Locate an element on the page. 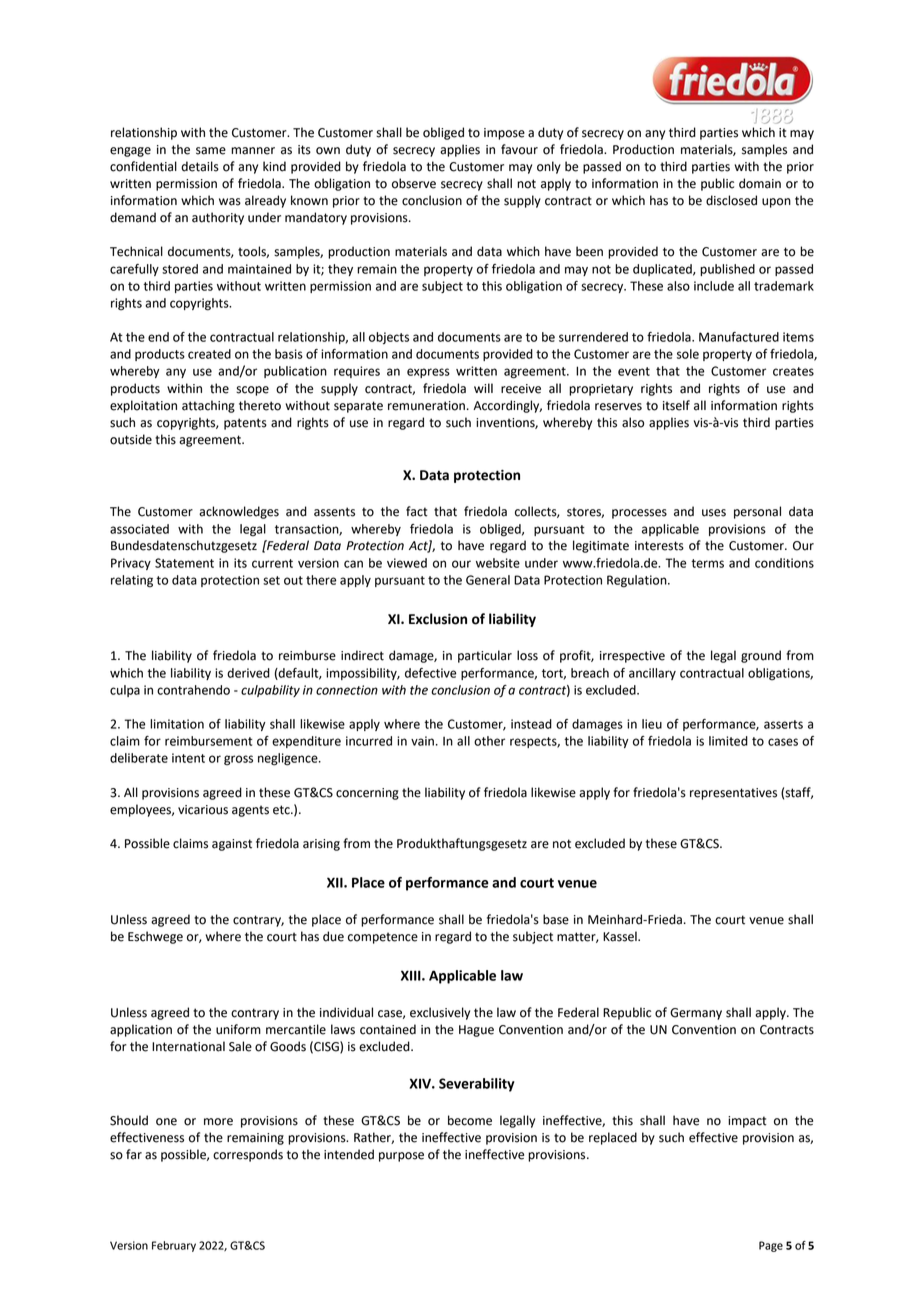 The height and width of the page is (1308, 924). purpose is located at coordinates (401, 1157).
